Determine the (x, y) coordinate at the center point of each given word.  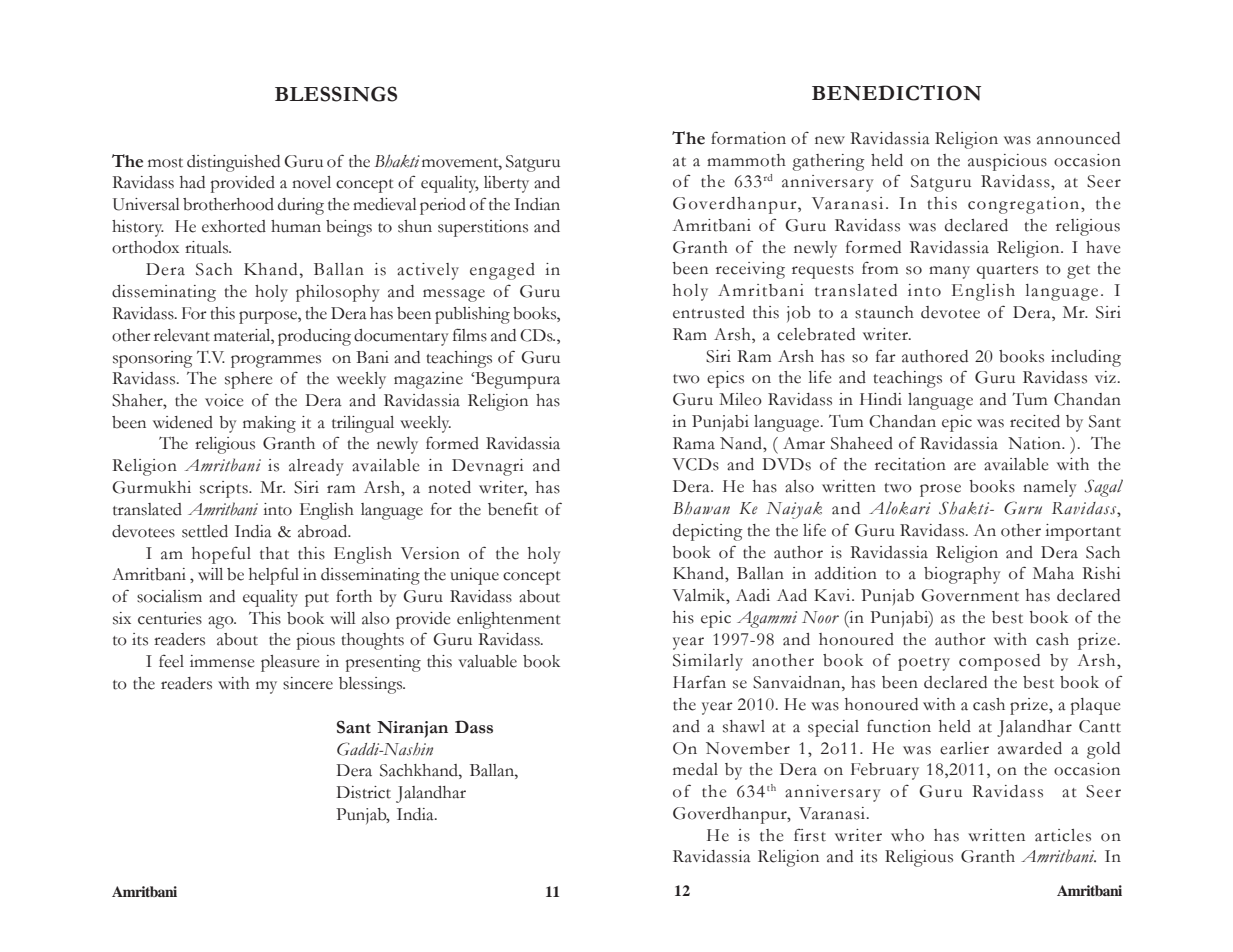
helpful (274, 576)
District (363, 792)
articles (1063, 835)
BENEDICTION (896, 93)
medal (695, 769)
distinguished (233, 163)
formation (748, 138)
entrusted (709, 312)
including (1086, 358)
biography (962, 575)
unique (474, 576)
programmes (276, 361)
